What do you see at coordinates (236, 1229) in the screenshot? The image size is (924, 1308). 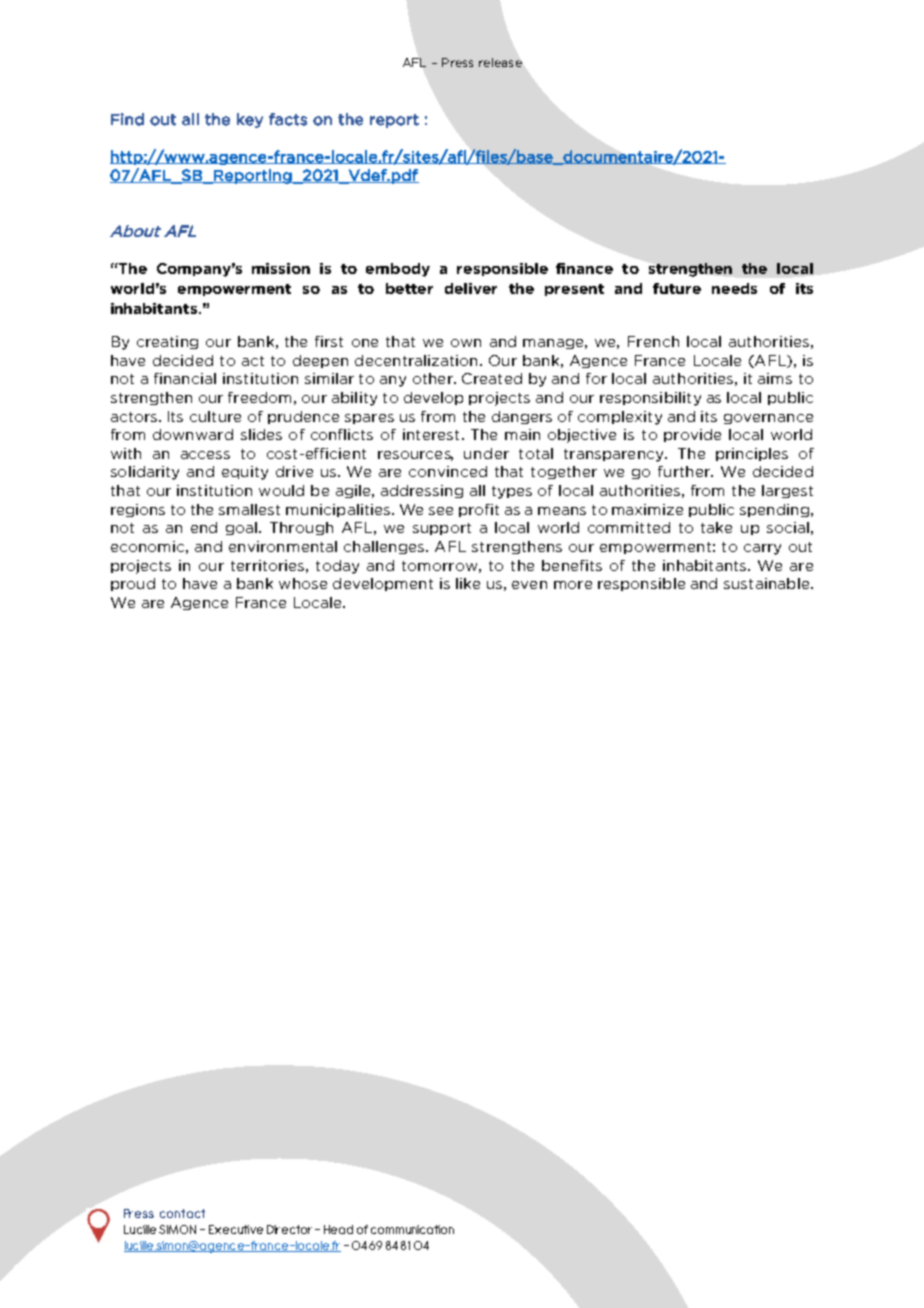 I see `Executive` at bounding box center [236, 1229].
